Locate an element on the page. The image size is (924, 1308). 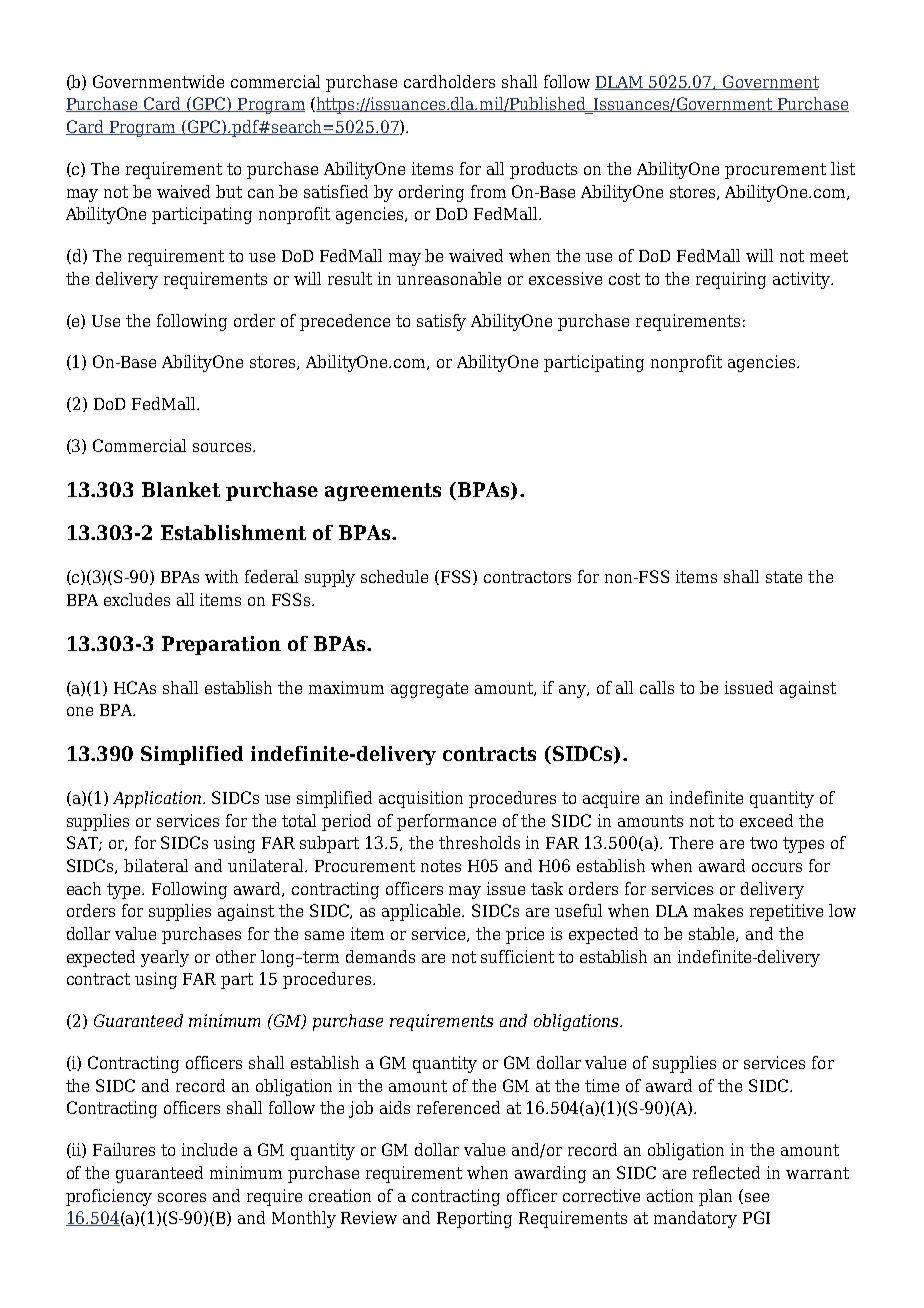
yearly is located at coordinates (165, 958).
